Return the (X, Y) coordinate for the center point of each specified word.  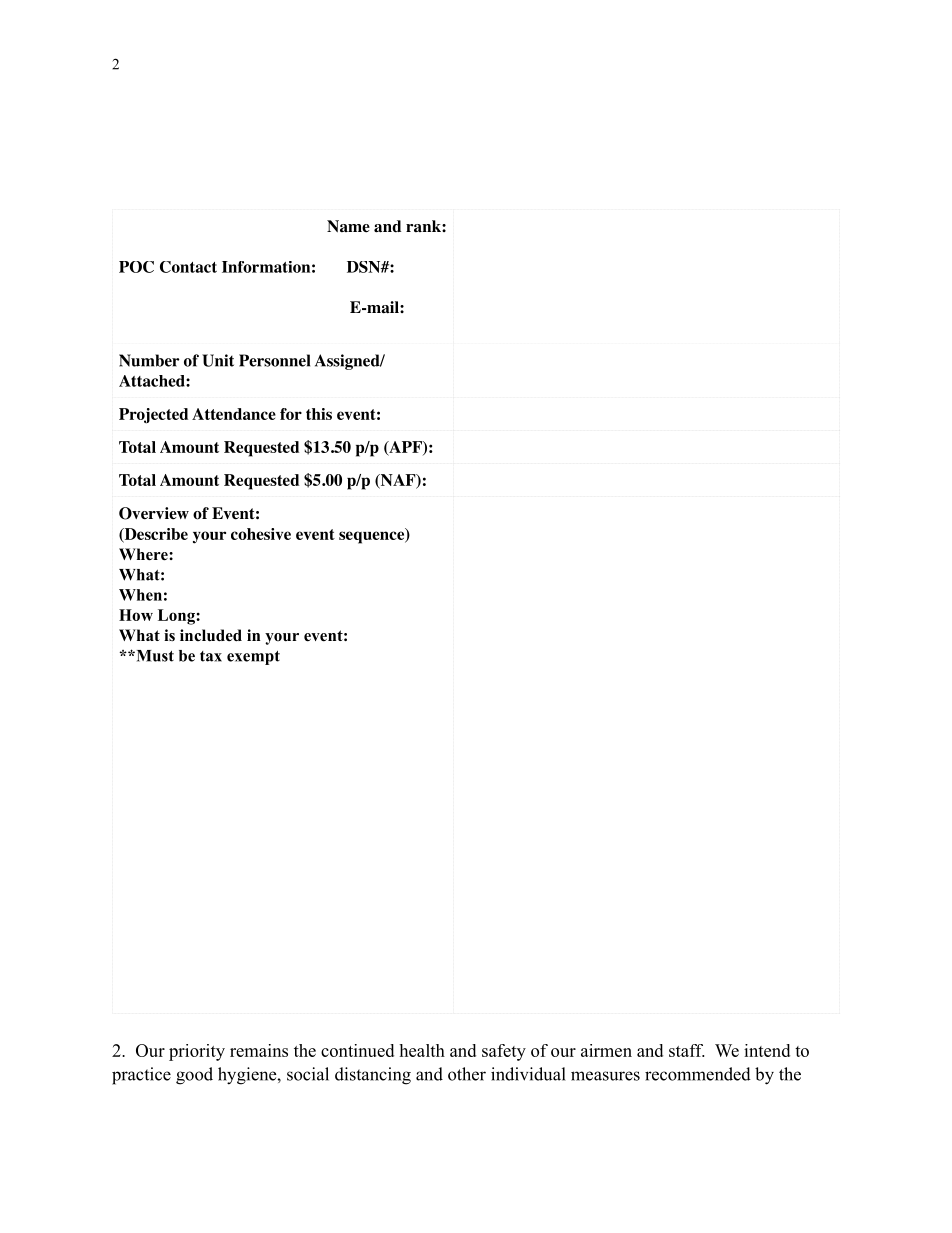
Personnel (274, 360)
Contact (188, 267)
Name (348, 226)
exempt (253, 658)
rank (424, 226)
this (319, 414)
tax (211, 656)
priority (197, 1052)
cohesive (261, 534)
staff (686, 1050)
